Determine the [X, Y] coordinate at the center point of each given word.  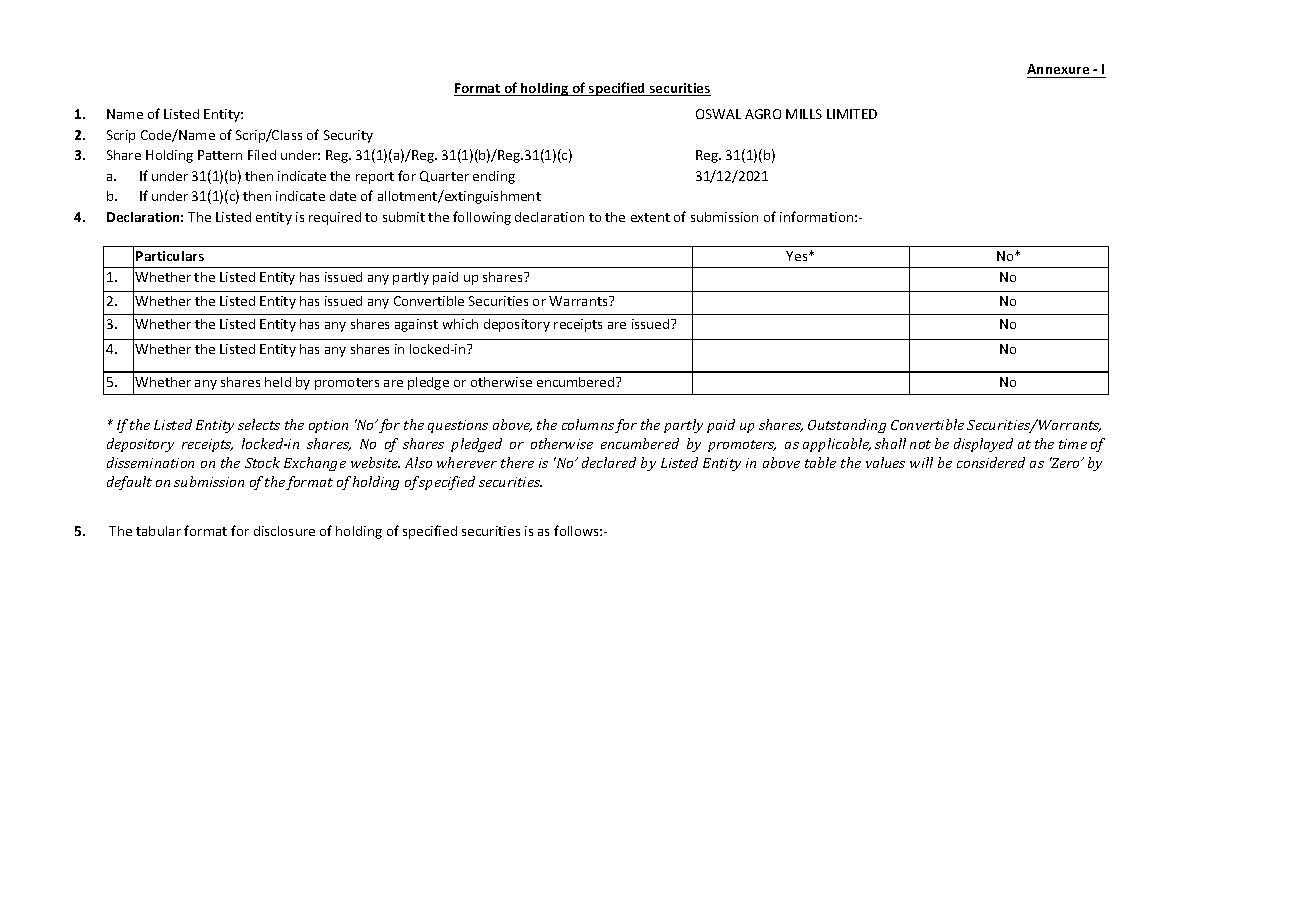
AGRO [763, 114]
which [460, 324]
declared [609, 462]
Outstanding [847, 426]
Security [348, 136]
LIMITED [852, 114]
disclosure [284, 531]
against [416, 325]
